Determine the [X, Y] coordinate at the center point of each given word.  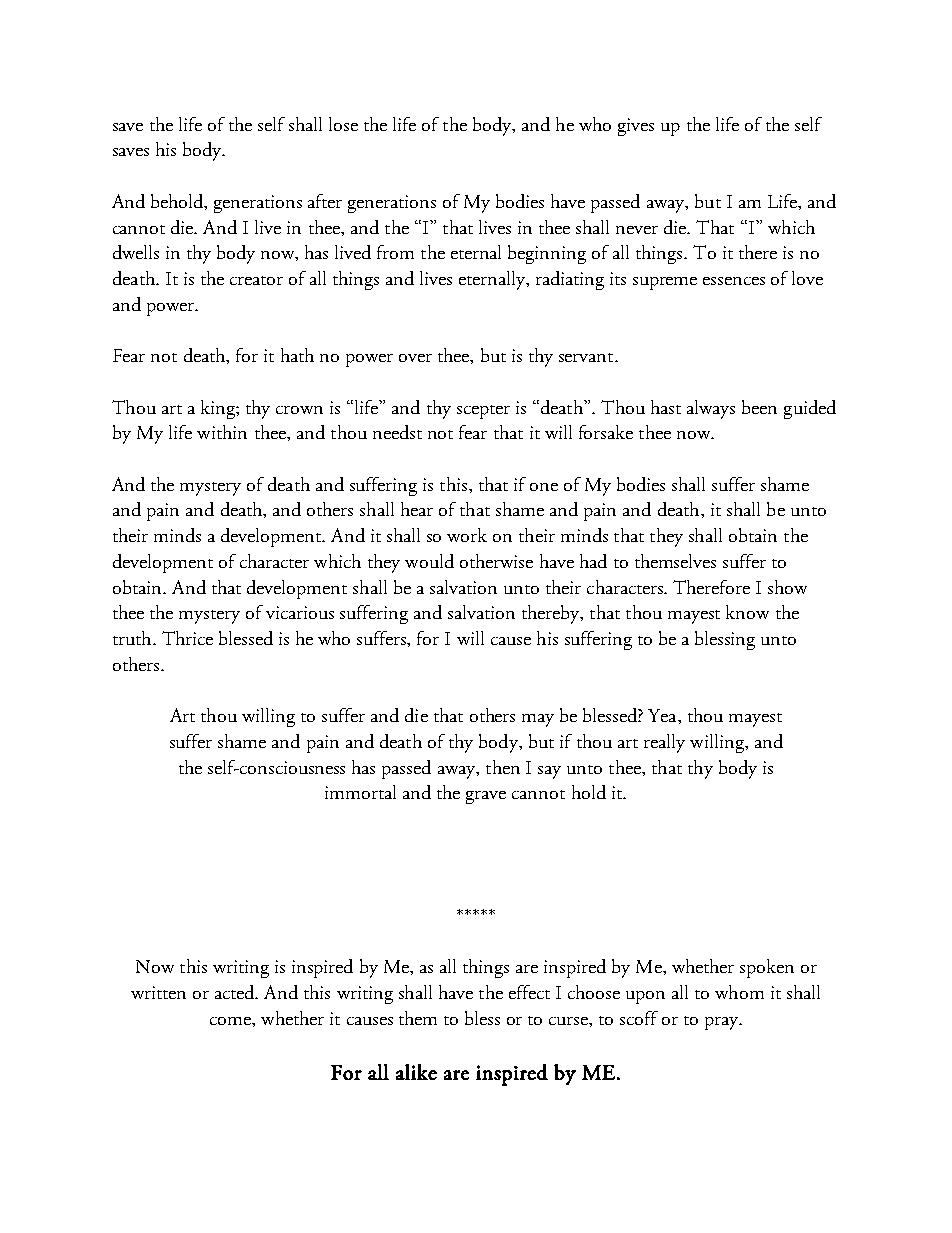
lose [343, 124]
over [415, 358]
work [467, 535]
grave [486, 797]
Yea [663, 715]
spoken [767, 968]
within [222, 432]
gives [636, 127]
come [231, 1021]
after [325, 201]
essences [734, 281]
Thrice [187, 638]
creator [256, 280]
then [503, 767]
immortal [360, 792]
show [787, 587]
